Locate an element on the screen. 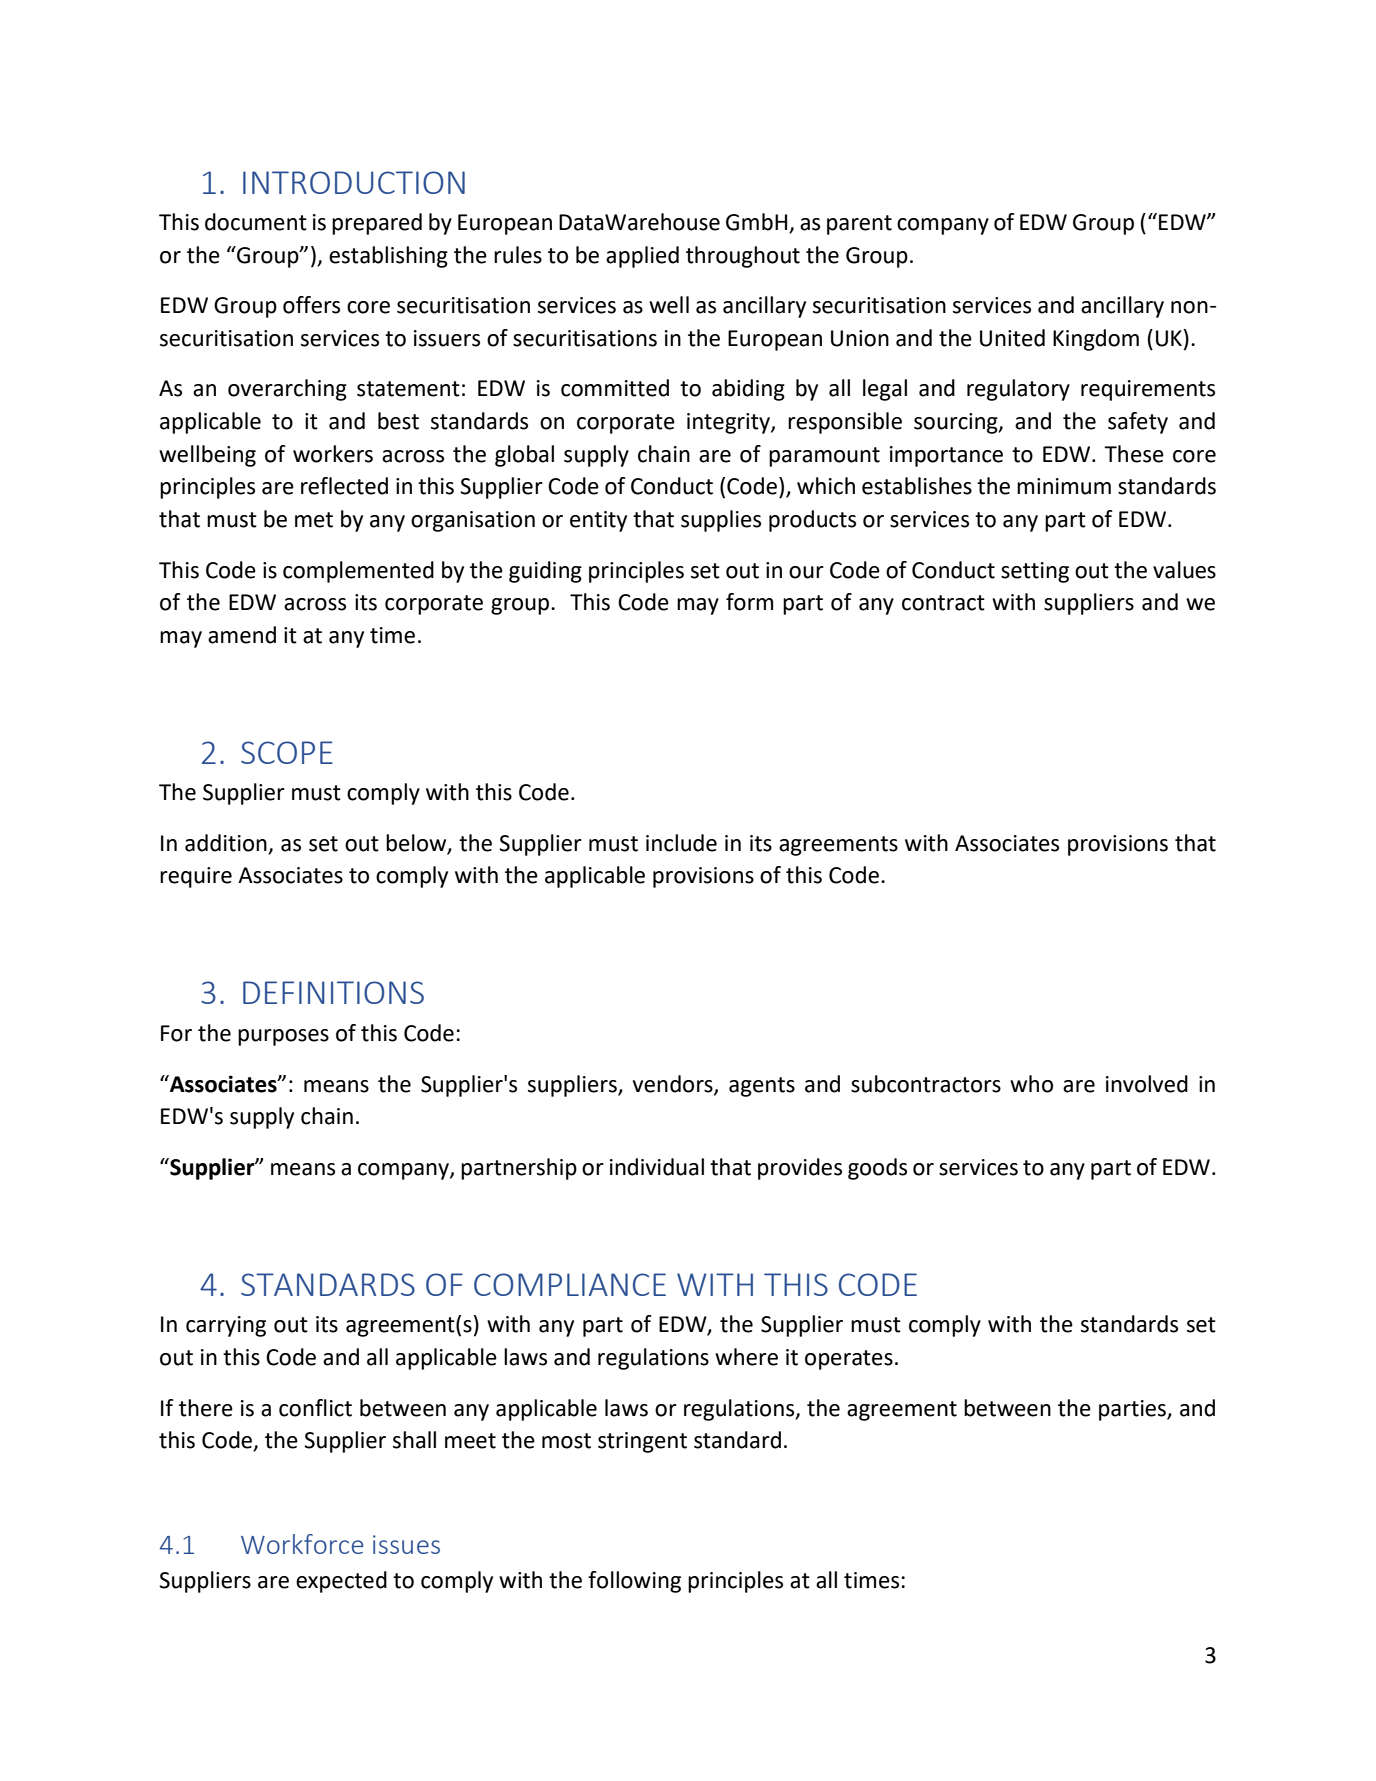 This screenshot has height=1781, width=1376. involved is located at coordinates (1147, 1084).
